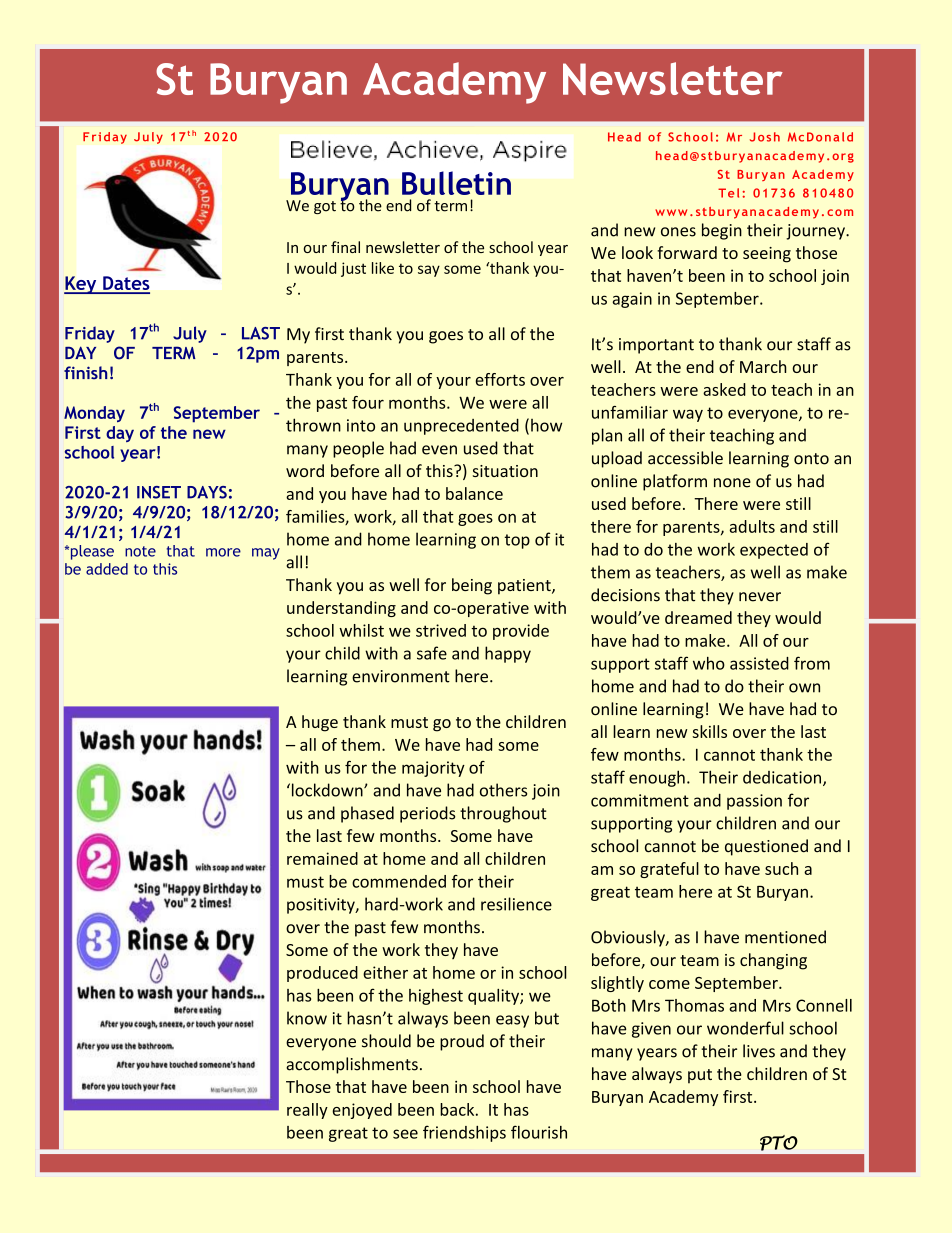  I want to click on really, so click(307, 1111).
